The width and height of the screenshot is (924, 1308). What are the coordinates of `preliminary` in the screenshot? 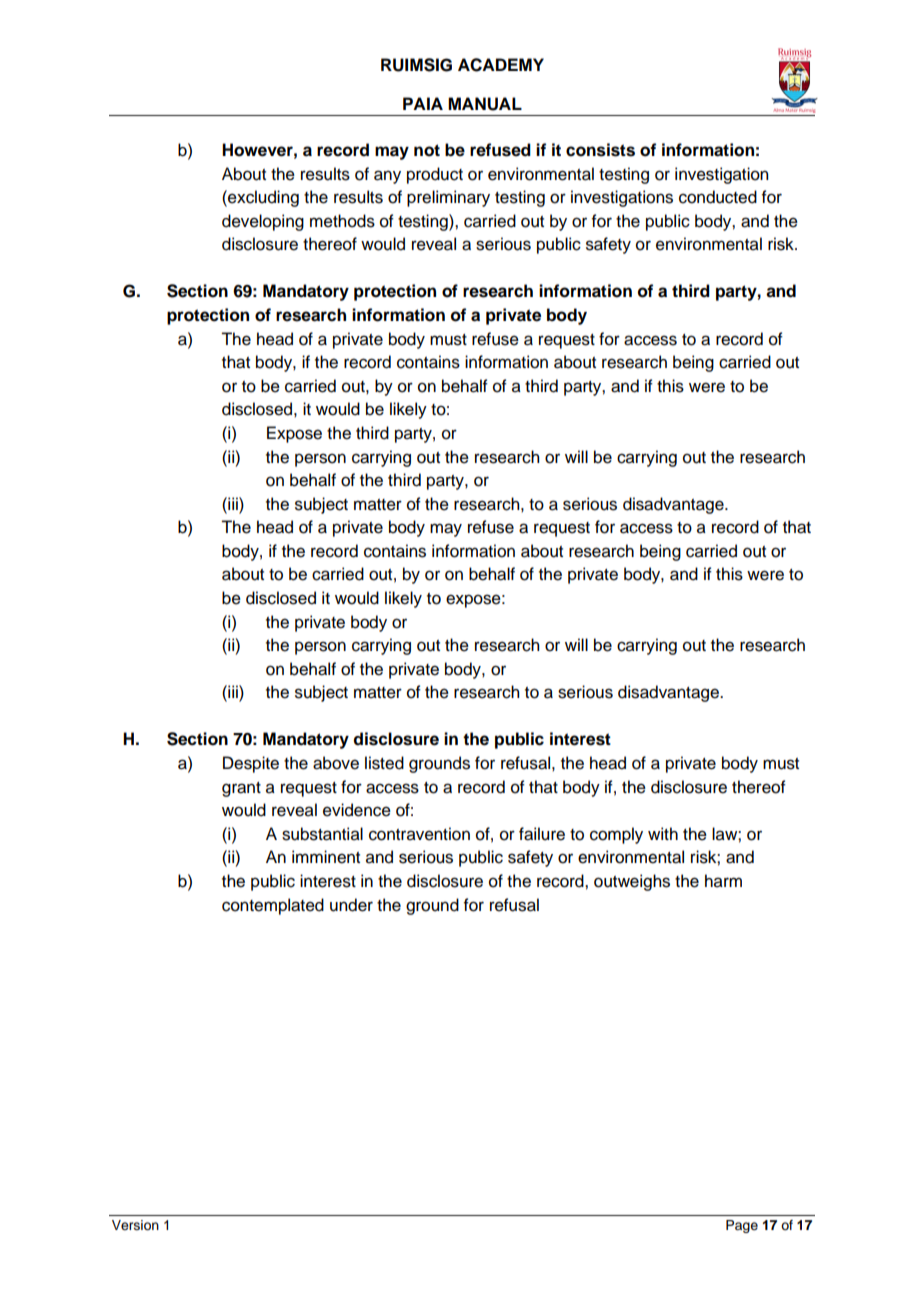 It's located at (448, 198).
